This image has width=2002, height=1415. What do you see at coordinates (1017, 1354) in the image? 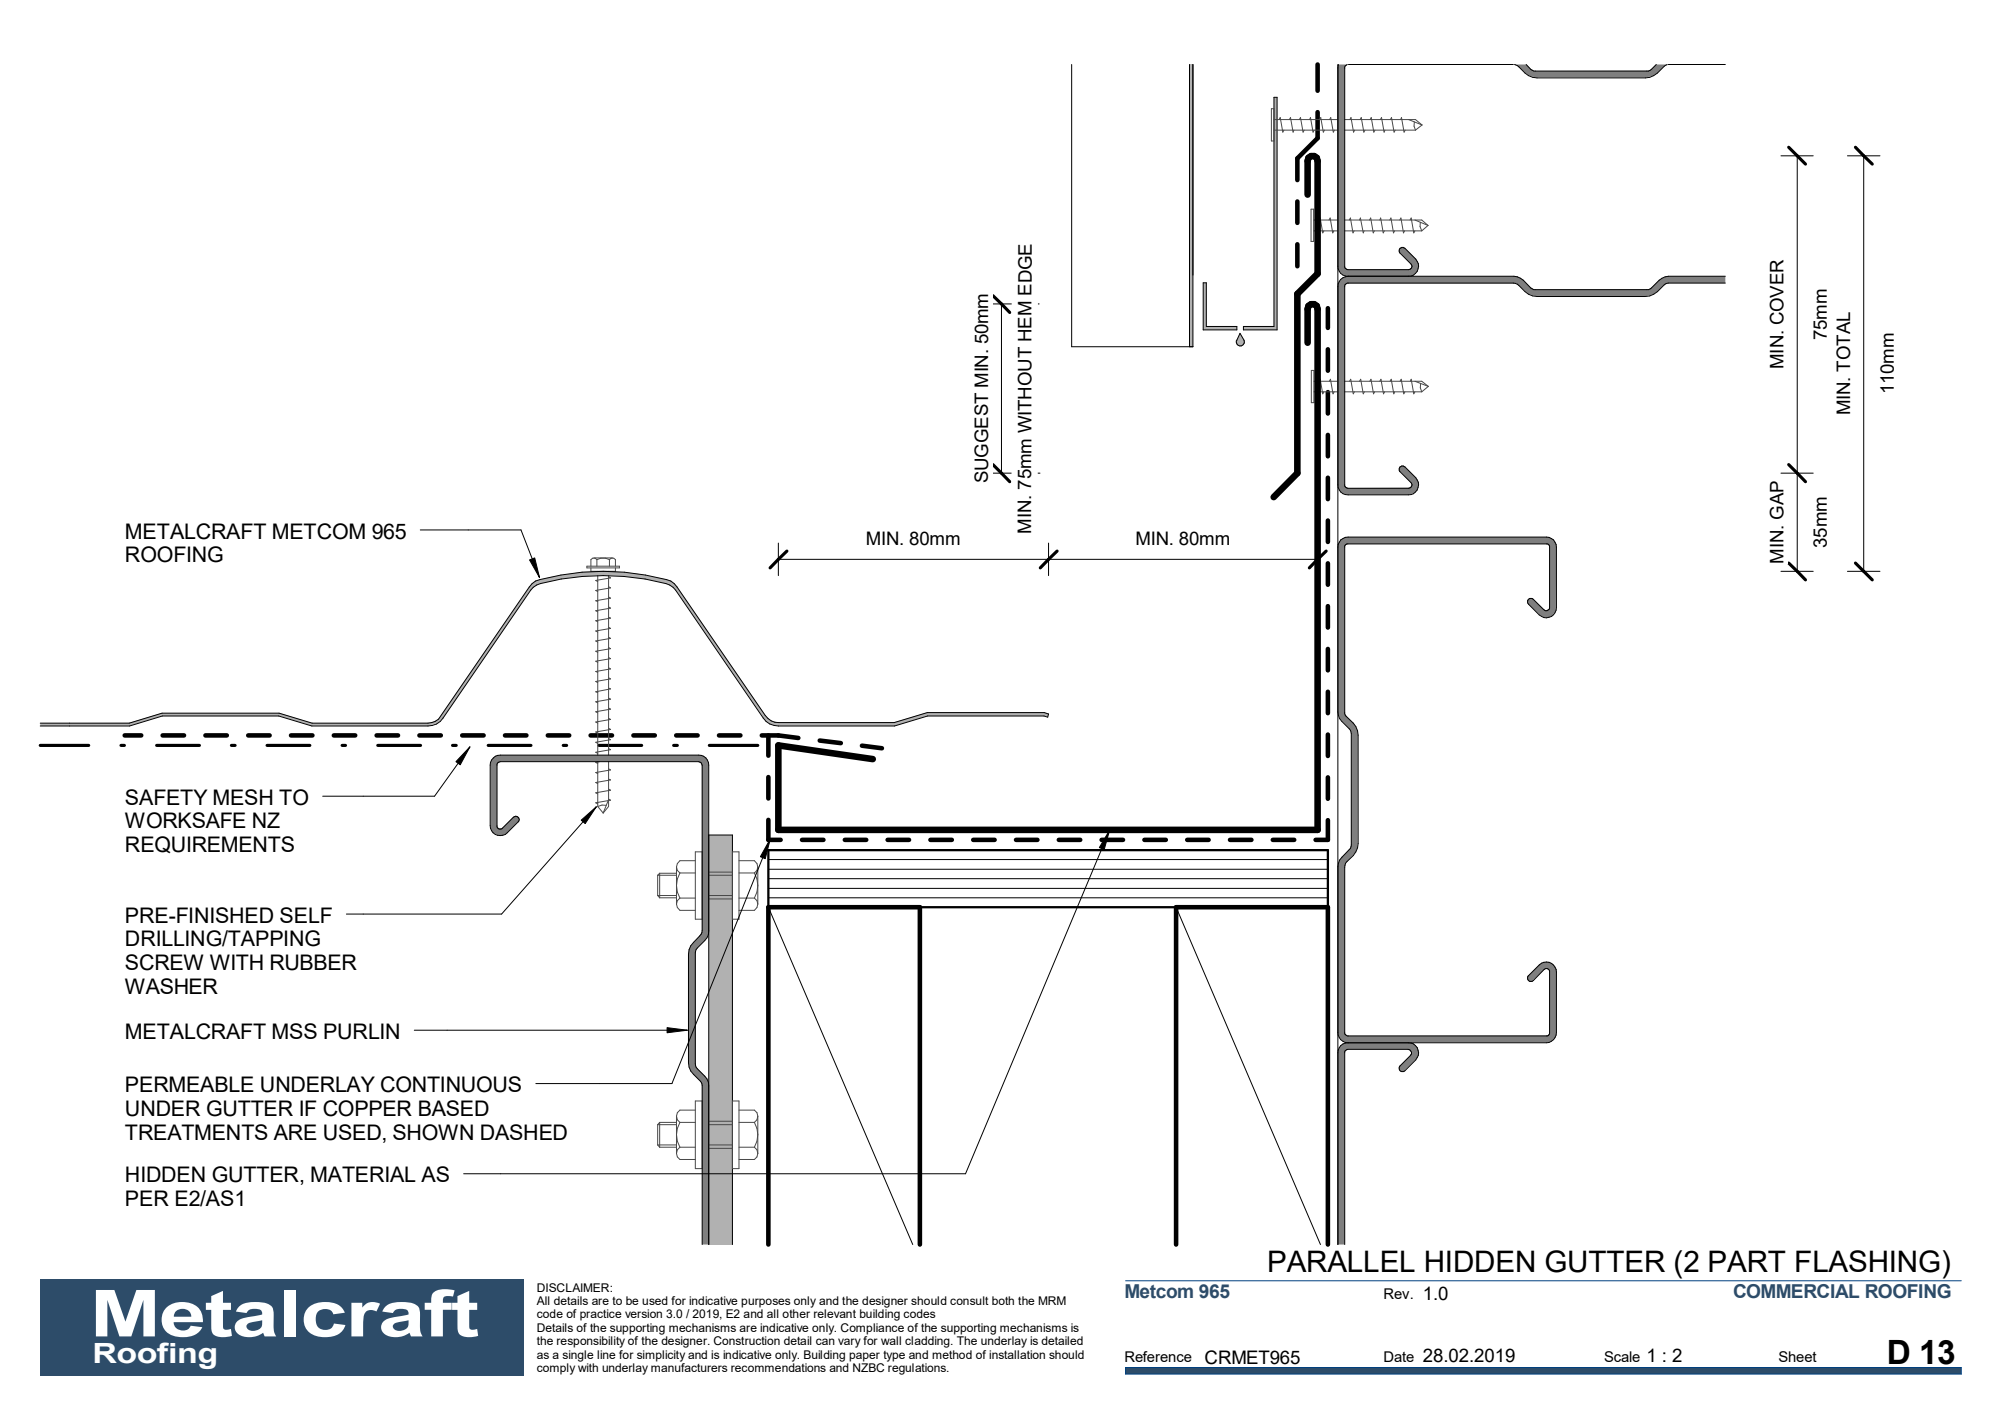
I see `installation` at bounding box center [1017, 1354].
